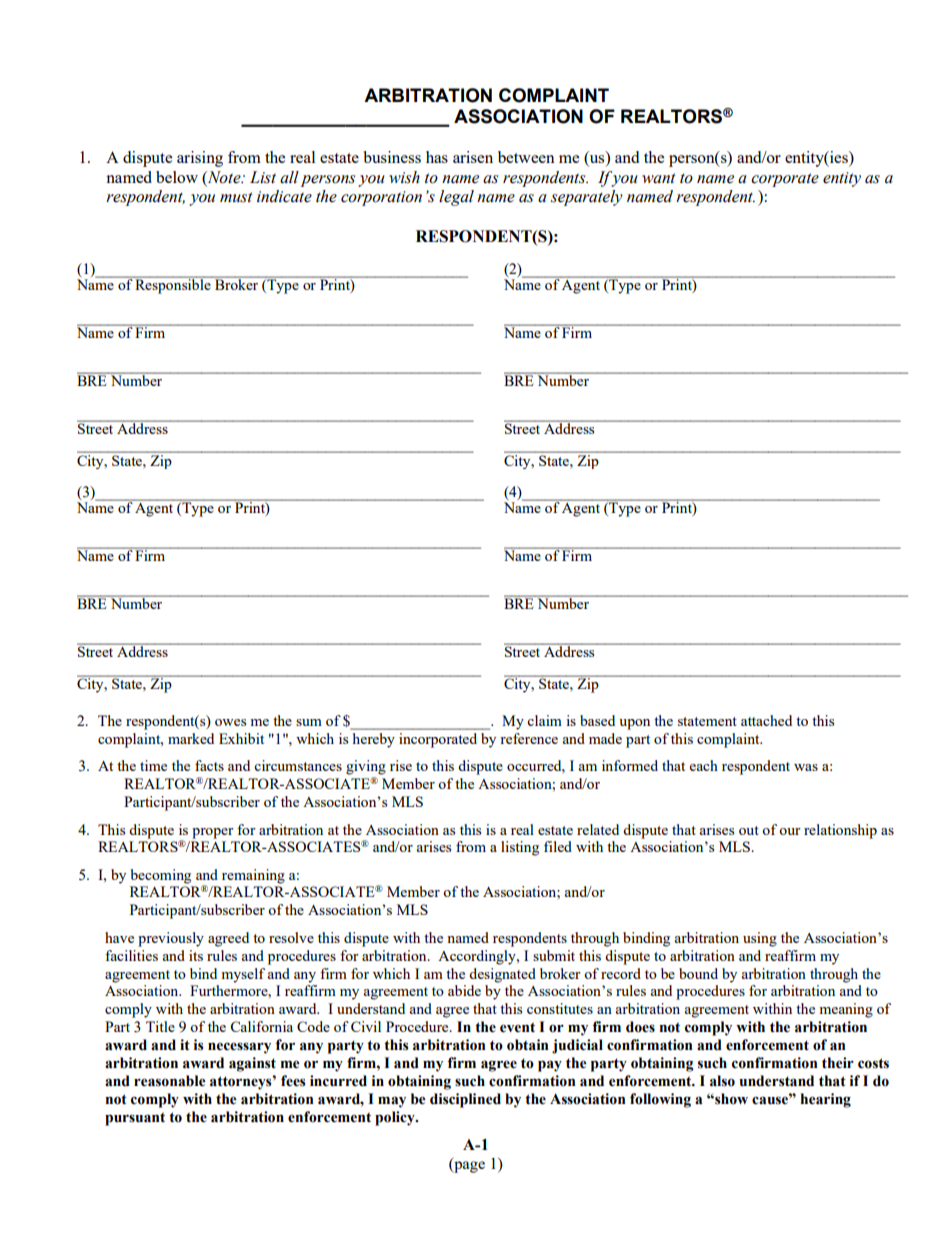  What do you see at coordinates (825, 1100) in the screenshot?
I see `hearing` at bounding box center [825, 1100].
